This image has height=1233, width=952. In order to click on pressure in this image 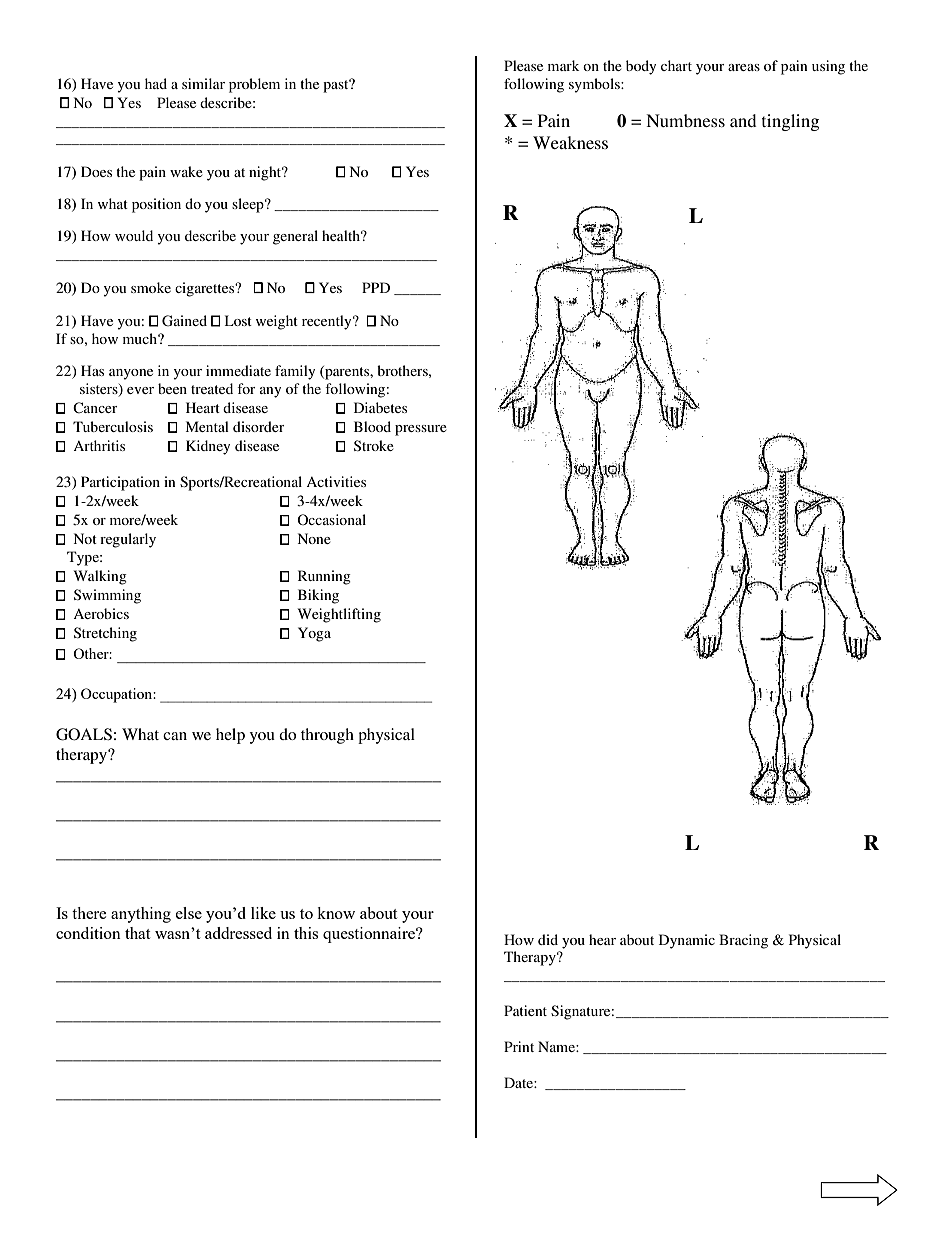, I will do `click(421, 430)`.
